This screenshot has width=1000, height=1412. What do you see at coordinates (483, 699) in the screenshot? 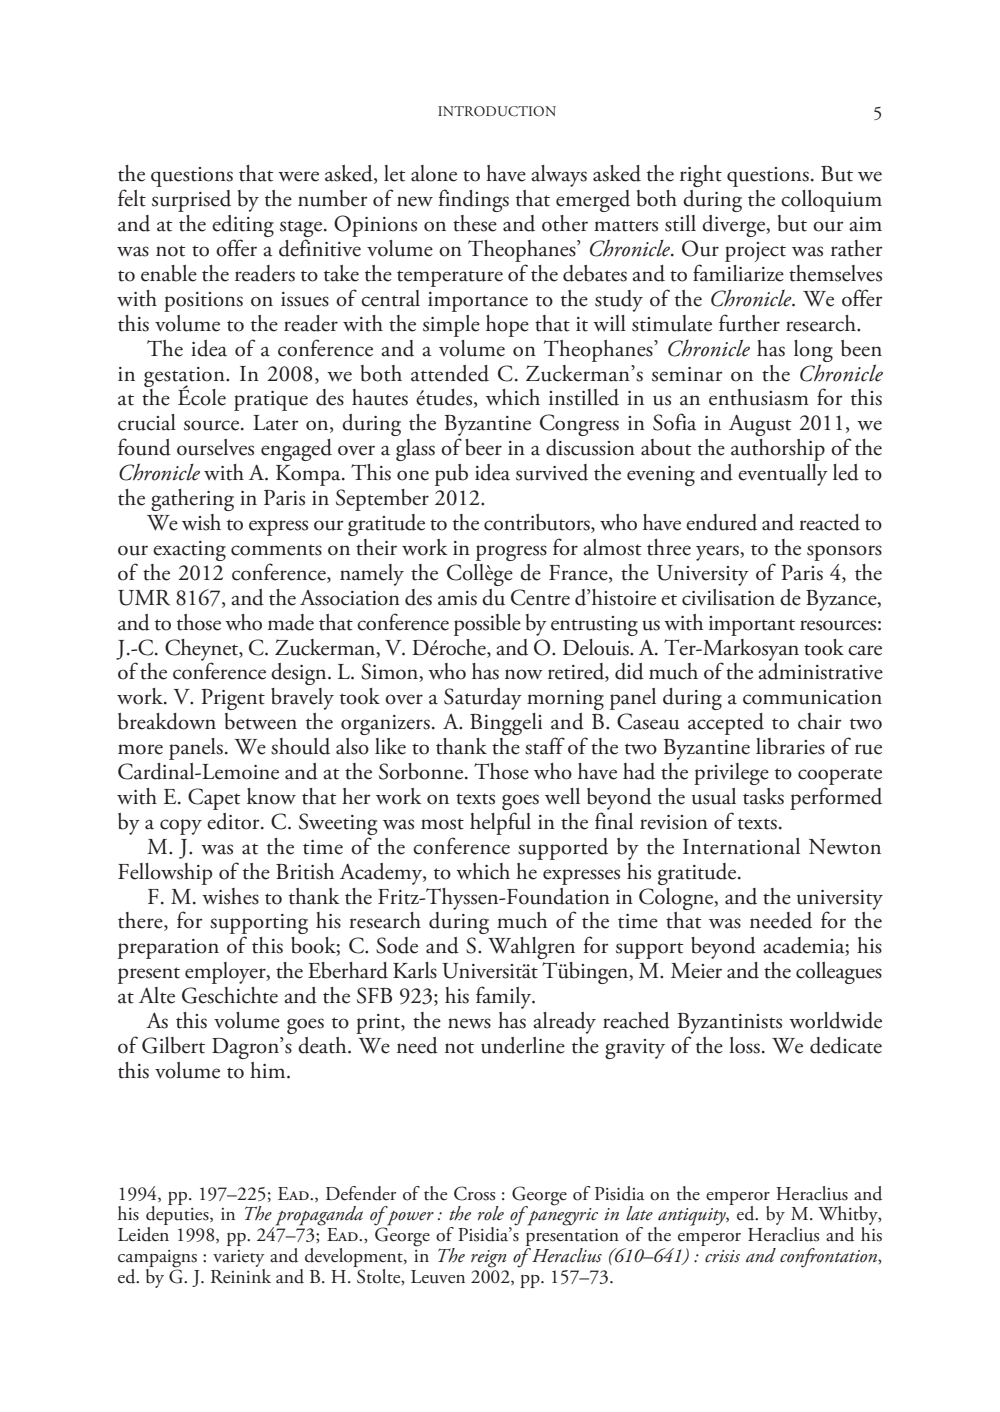
I see `Saturday` at bounding box center [483, 699].
